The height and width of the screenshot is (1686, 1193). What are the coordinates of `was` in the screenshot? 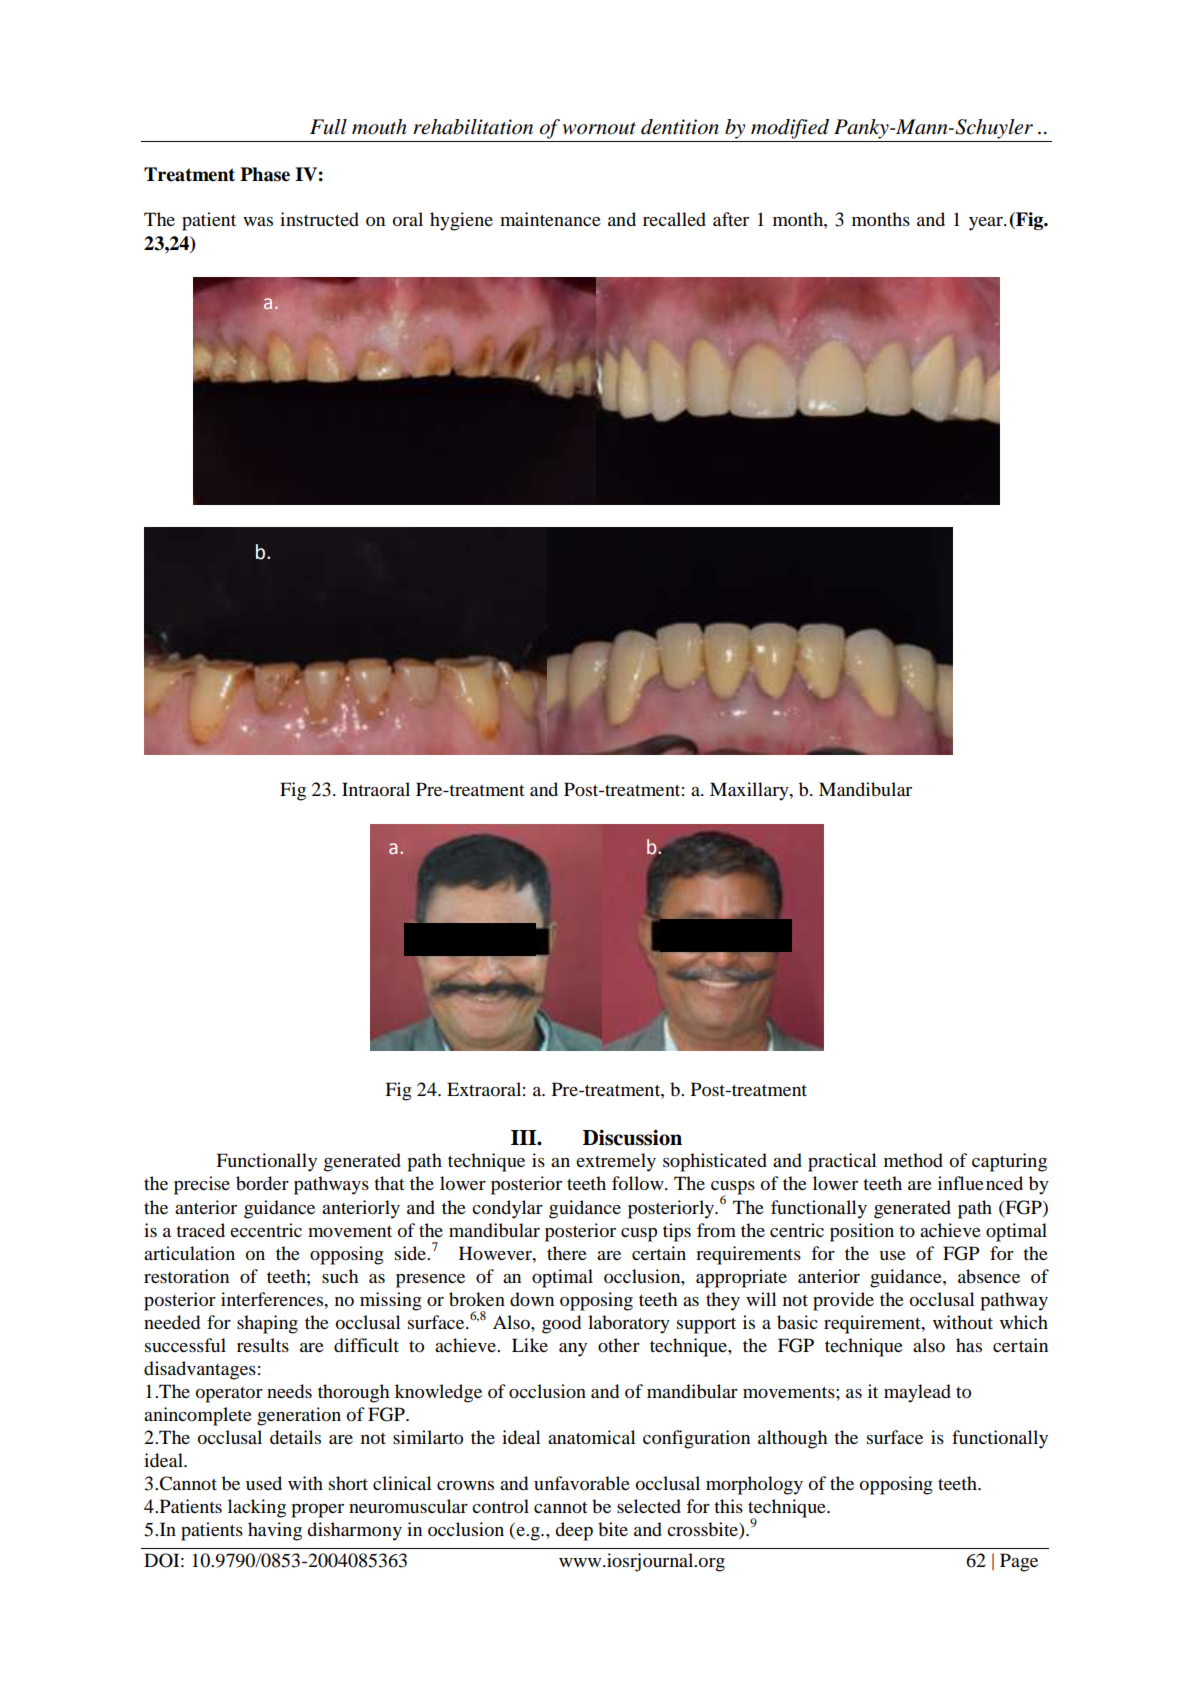 It's located at (258, 221).
